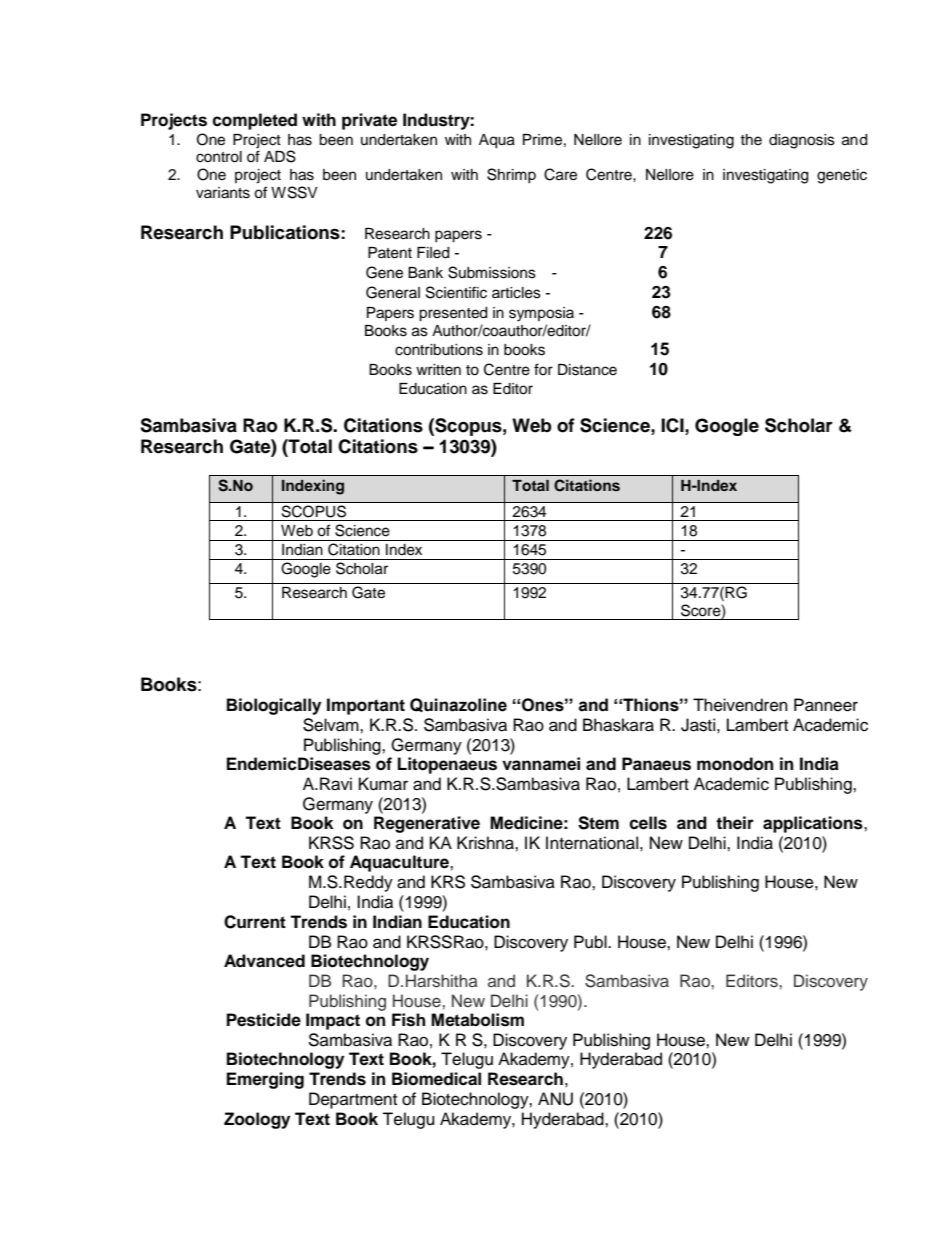 This screenshot has height=1233, width=952. What do you see at coordinates (735, 823) in the screenshot?
I see `their` at bounding box center [735, 823].
